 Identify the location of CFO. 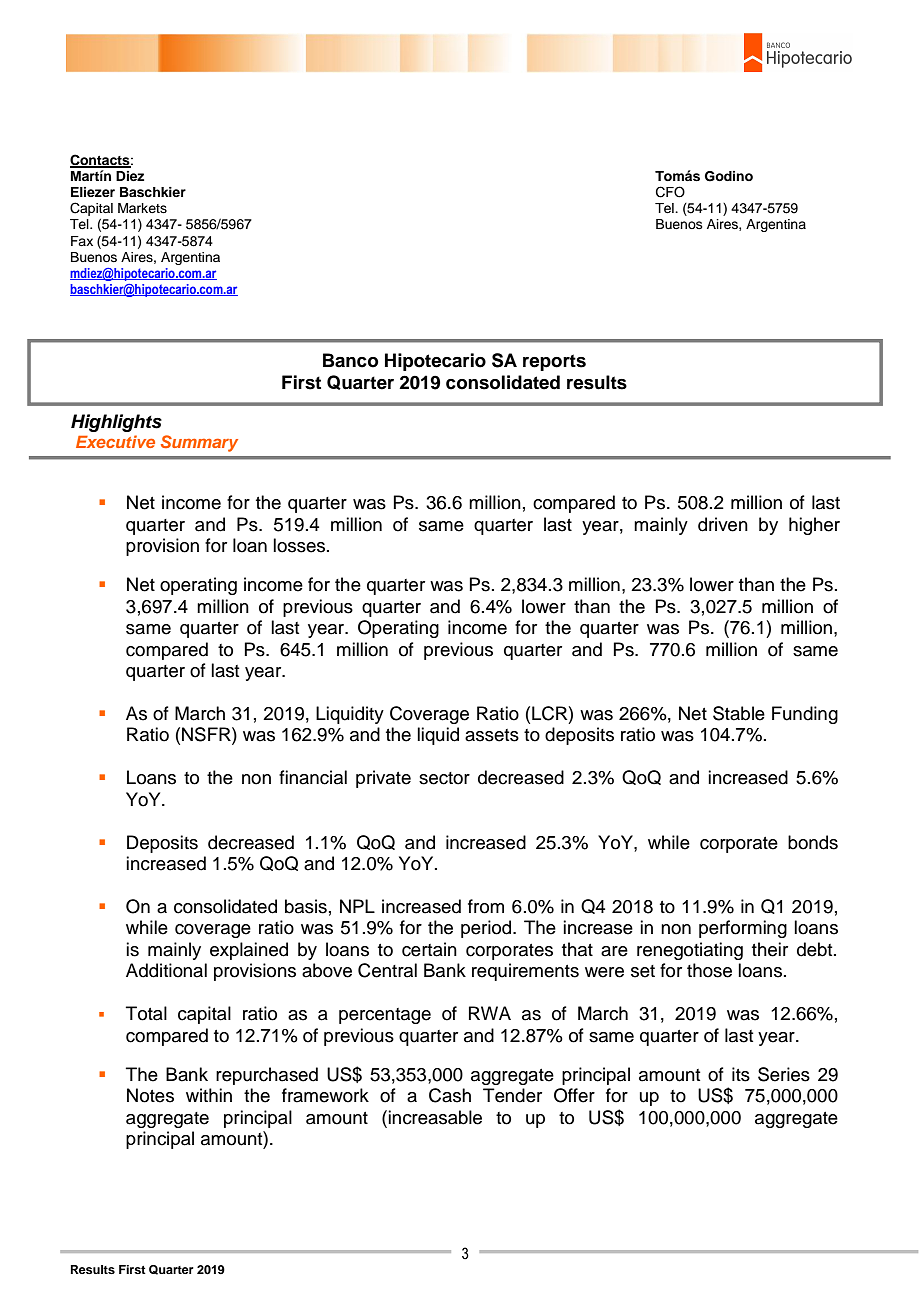
(670, 192).
